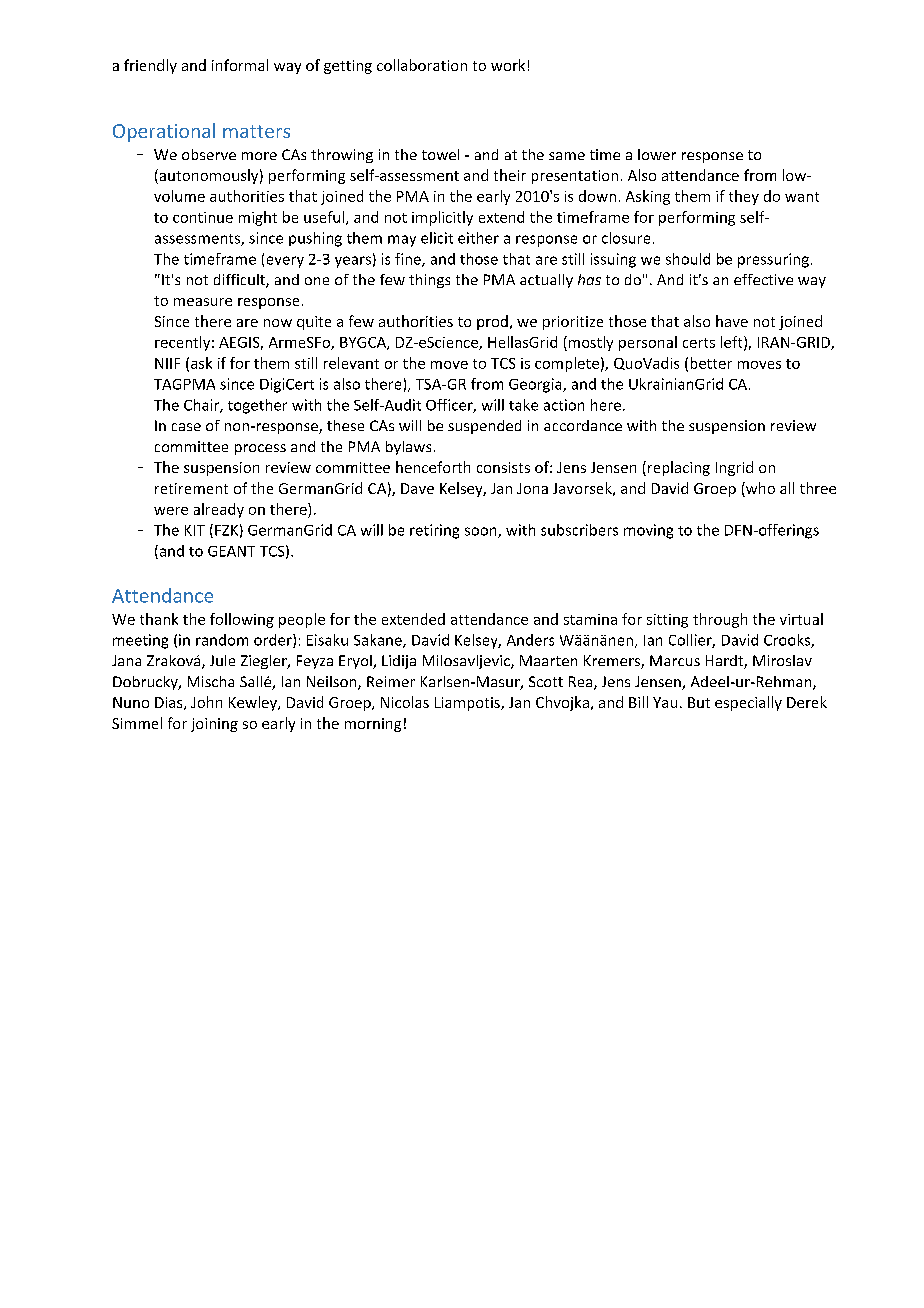 The height and width of the document is (1308, 924). What do you see at coordinates (405, 702) in the document?
I see `Nicolas` at bounding box center [405, 702].
